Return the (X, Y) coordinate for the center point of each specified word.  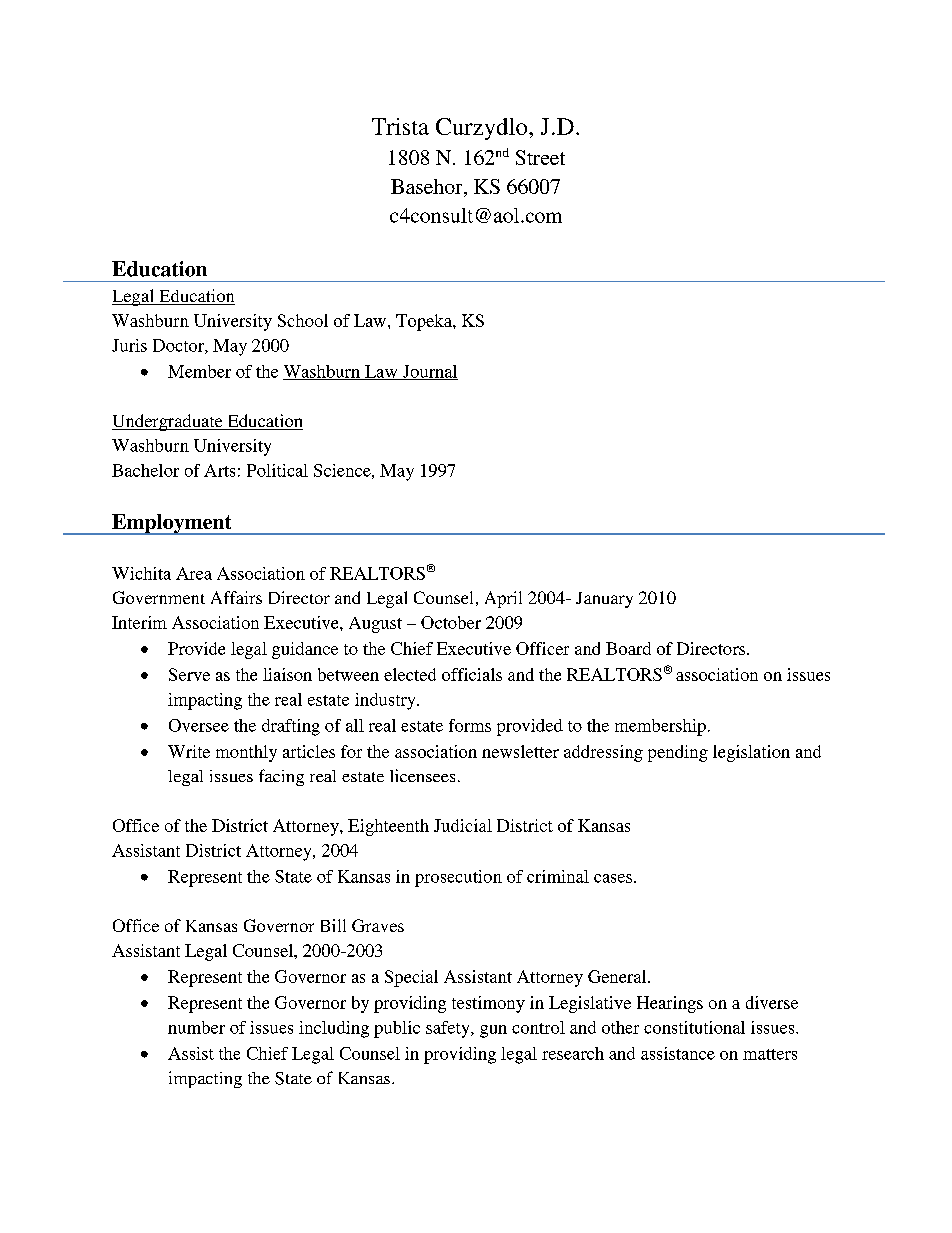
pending (678, 753)
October (451, 622)
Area (194, 573)
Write (189, 751)
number (196, 1027)
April (503, 599)
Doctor (179, 346)
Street (540, 157)
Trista (400, 126)
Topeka (425, 322)
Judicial (463, 825)
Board (628, 648)
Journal (429, 372)
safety (449, 1029)
